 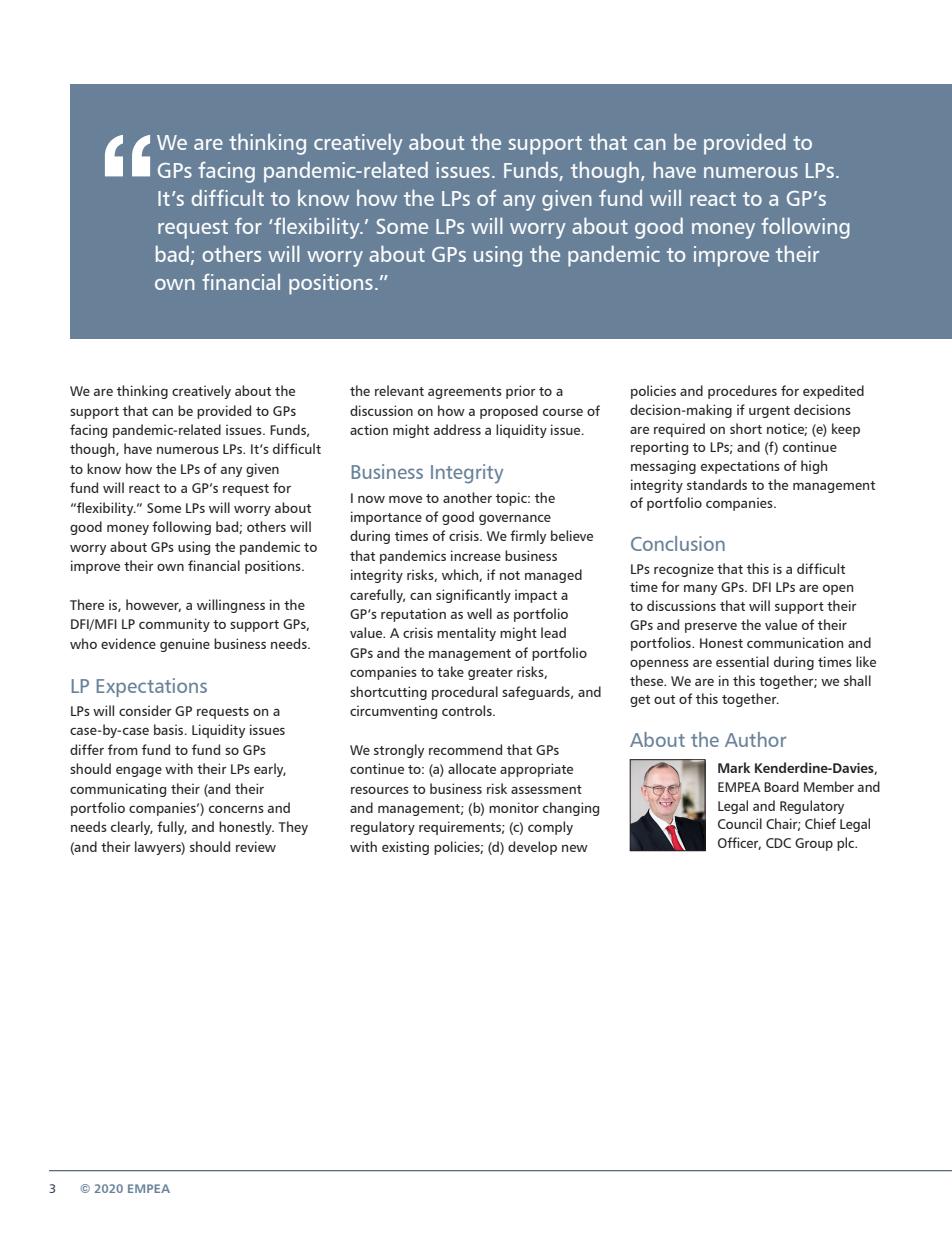 I want to click on Author, so click(x=755, y=739).
